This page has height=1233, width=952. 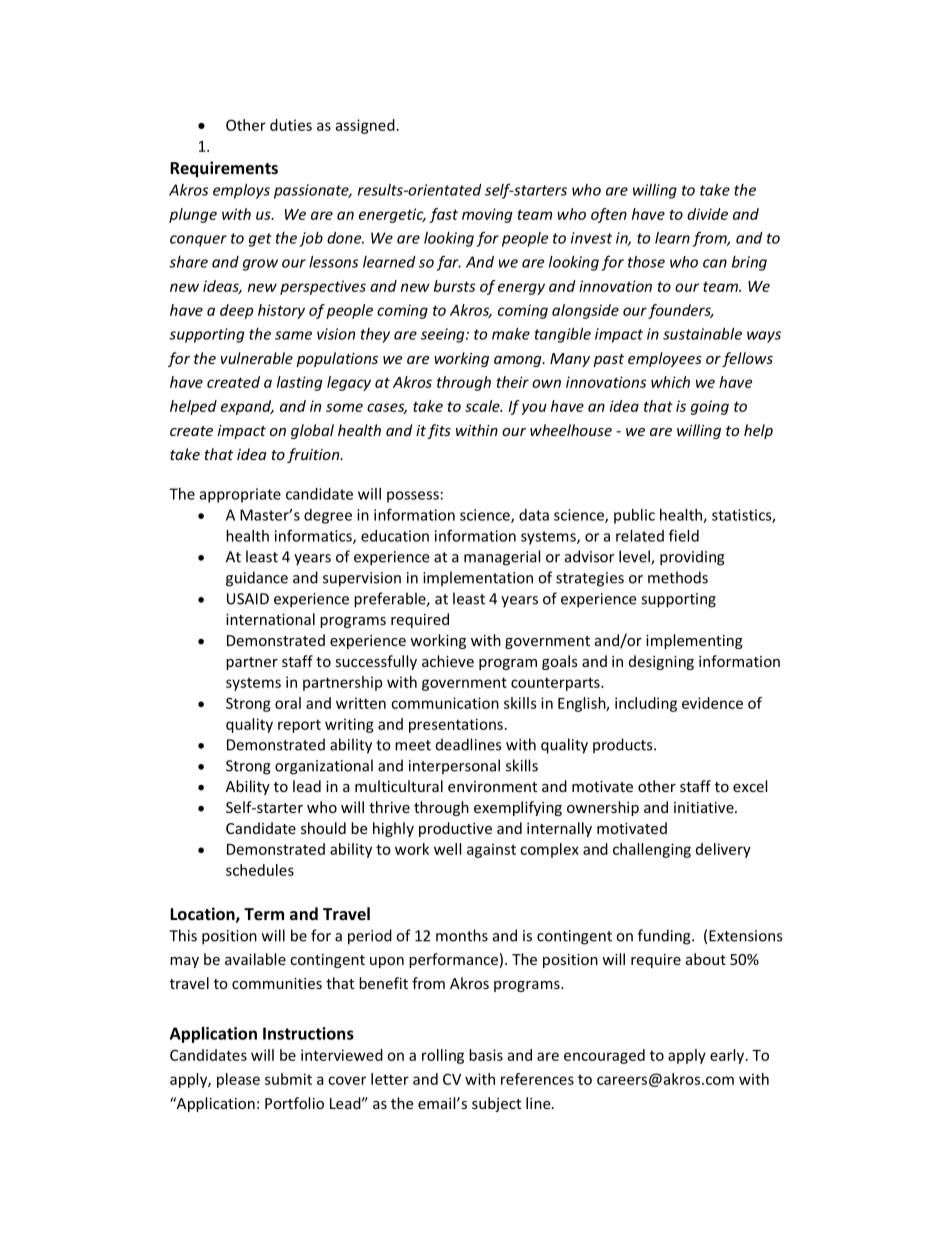 I want to click on employs, so click(x=241, y=191).
